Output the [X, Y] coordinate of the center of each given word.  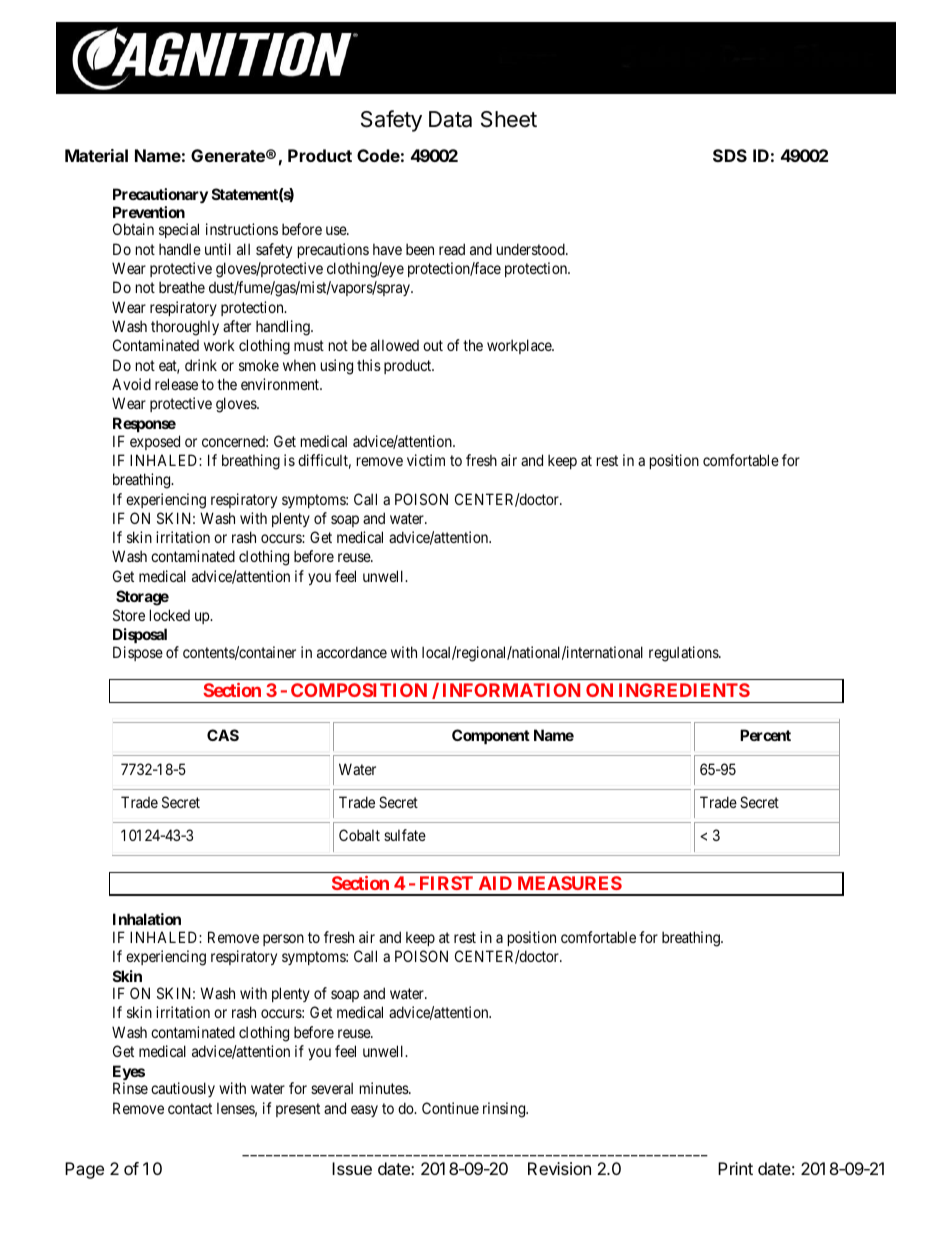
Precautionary [160, 195]
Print [735, 1168]
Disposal [140, 635]
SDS [730, 155]
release [176, 384]
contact [190, 1108]
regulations [684, 654]
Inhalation [147, 919]
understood [532, 249]
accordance [352, 652]
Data [450, 119]
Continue [450, 1108]
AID [495, 883]
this [369, 365]
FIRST [446, 883]
